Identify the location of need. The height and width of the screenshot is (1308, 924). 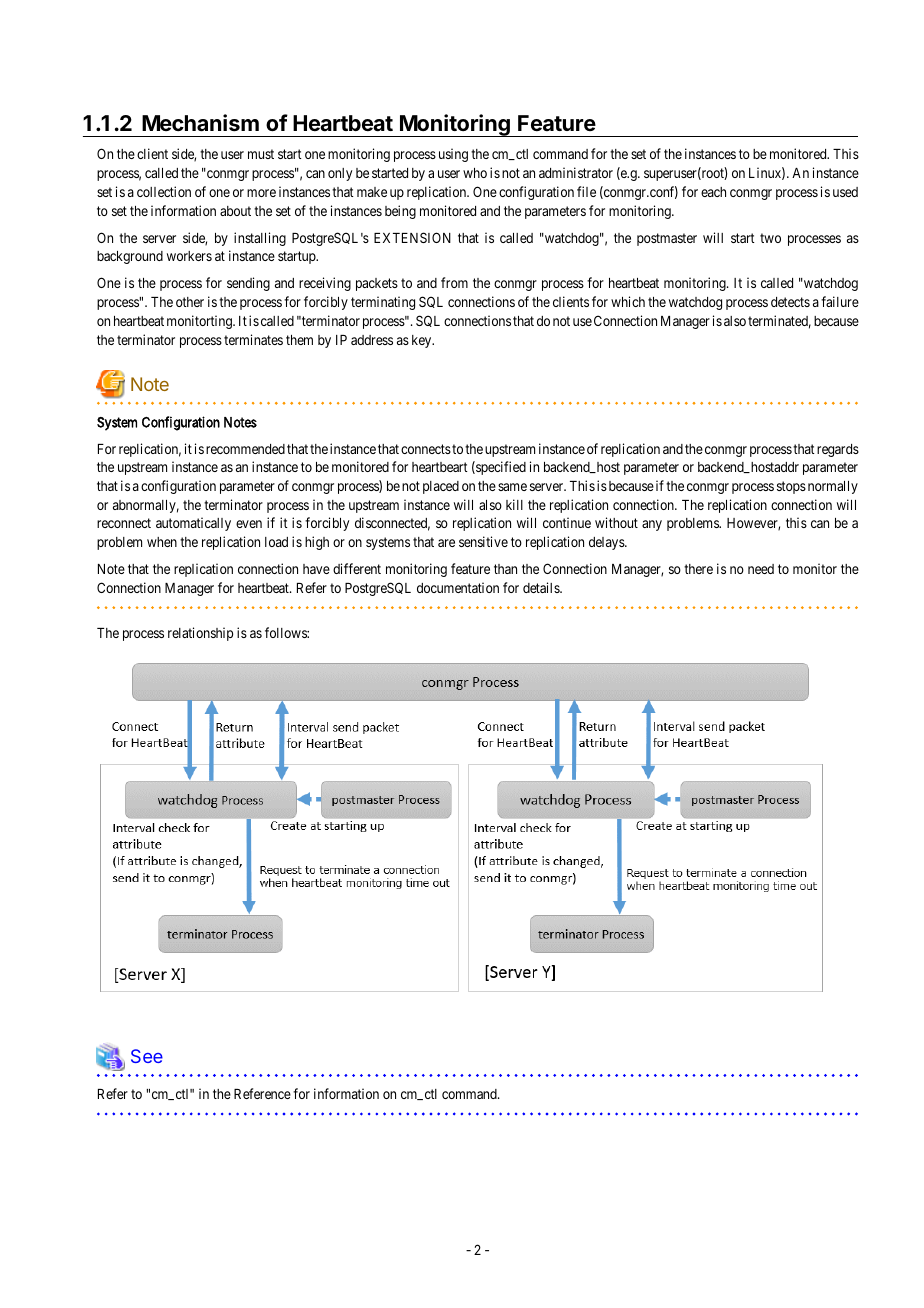
(761, 569).
